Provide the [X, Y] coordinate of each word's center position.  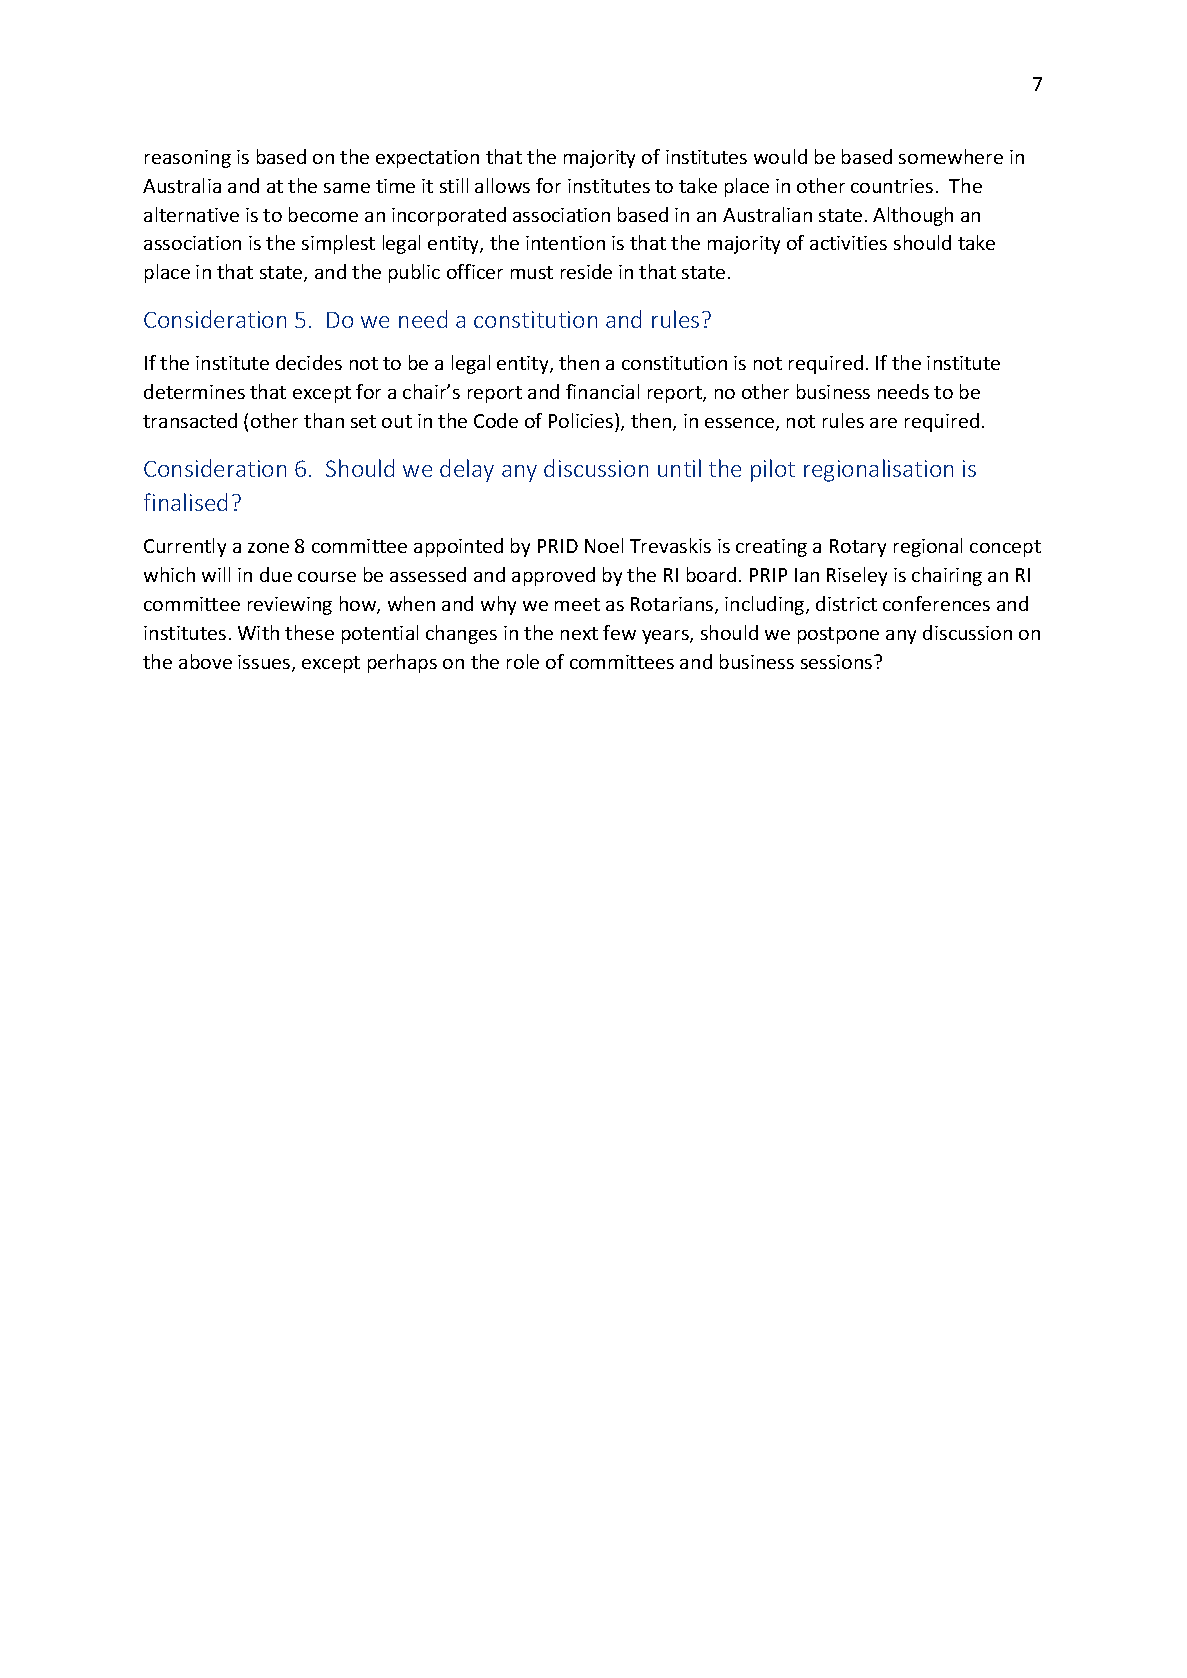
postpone [838, 635]
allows [502, 185]
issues [265, 663]
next [579, 633]
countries [892, 186]
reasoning [188, 159]
